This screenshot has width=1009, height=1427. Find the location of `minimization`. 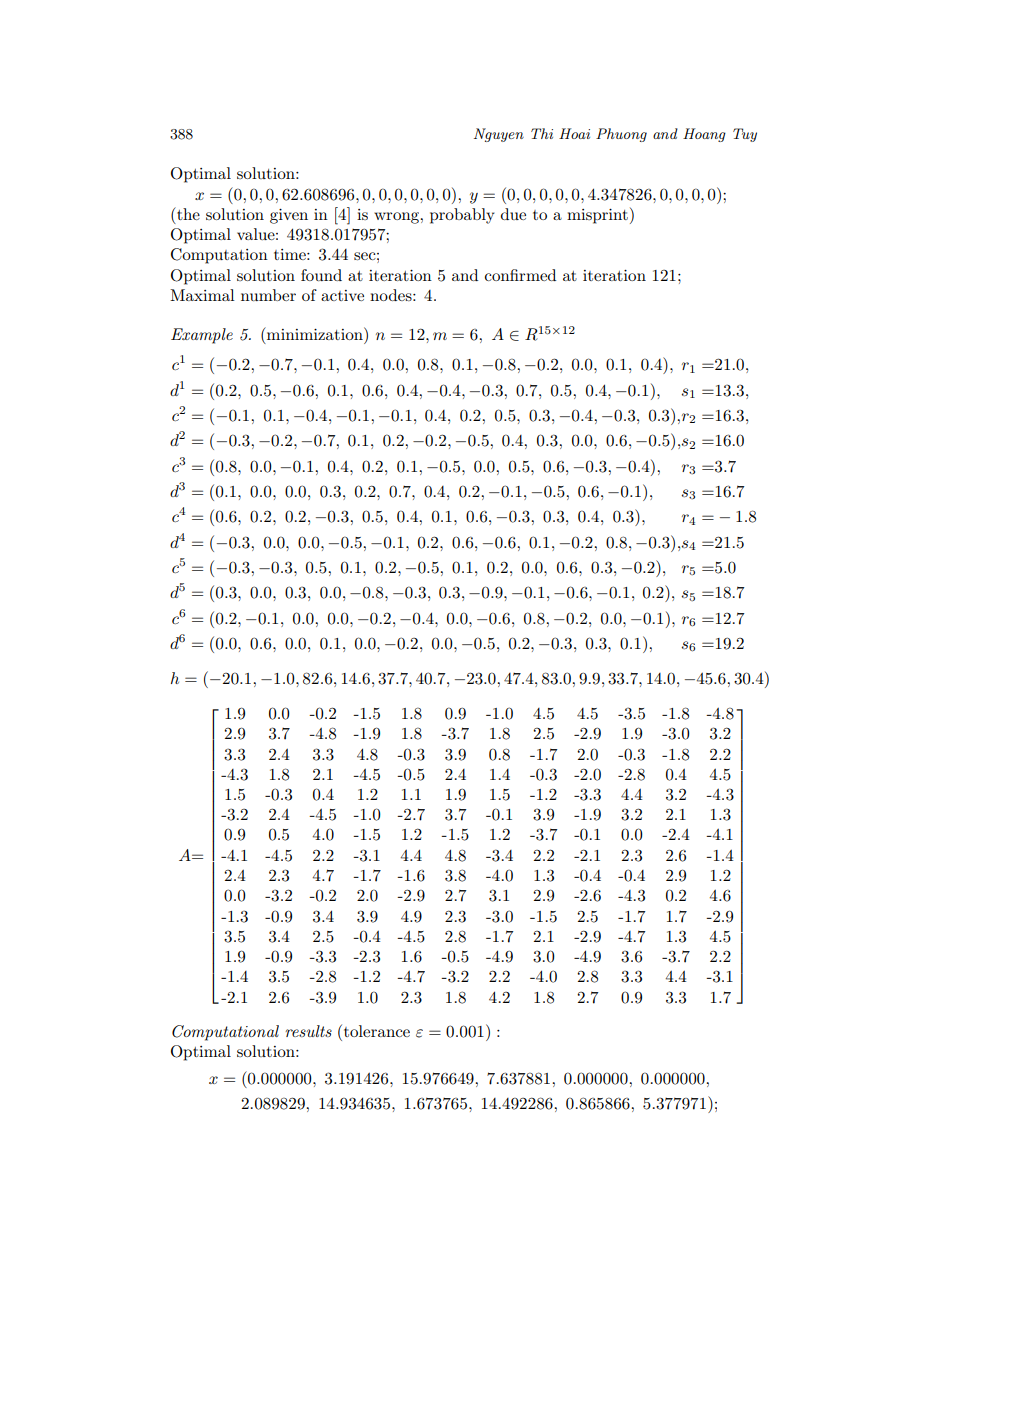

minimization is located at coordinates (315, 333).
